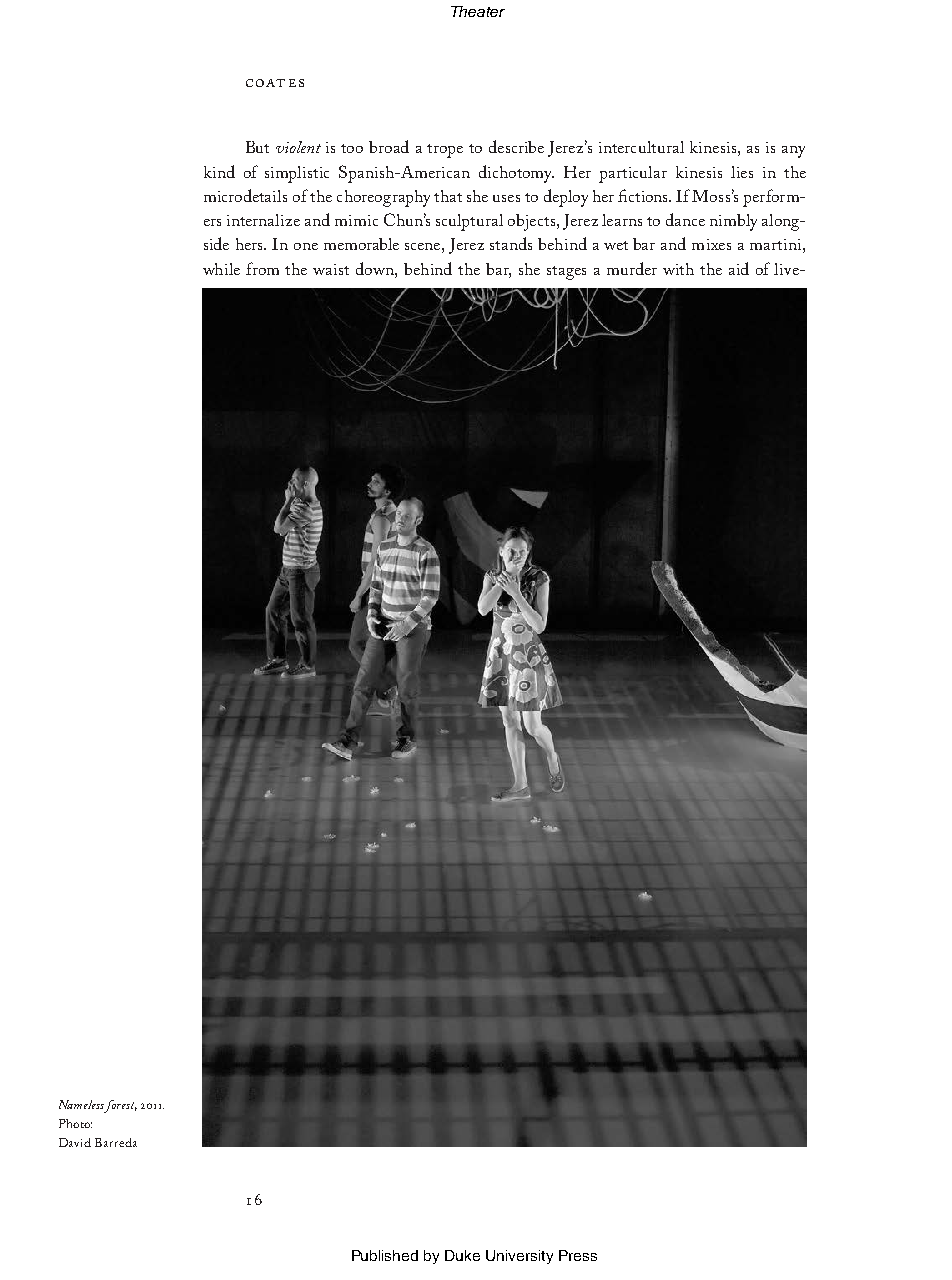 This page has height=1280, width=952. Describe the element at coordinates (219, 171) in the page. I see `kind` at that location.
